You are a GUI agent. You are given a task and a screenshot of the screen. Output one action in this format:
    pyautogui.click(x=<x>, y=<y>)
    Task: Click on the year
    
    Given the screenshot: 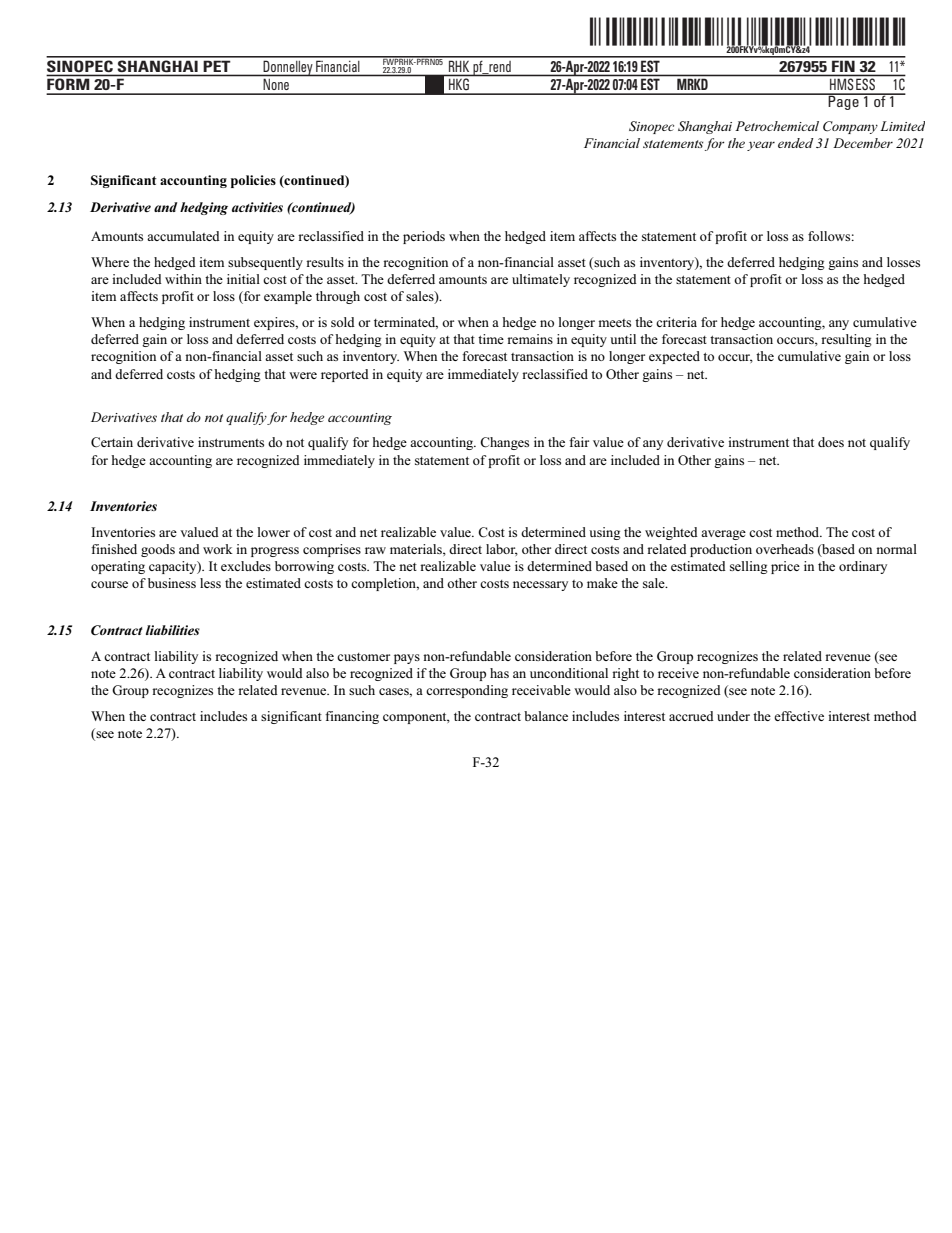 What is the action you would take?
    pyautogui.click(x=761, y=146)
